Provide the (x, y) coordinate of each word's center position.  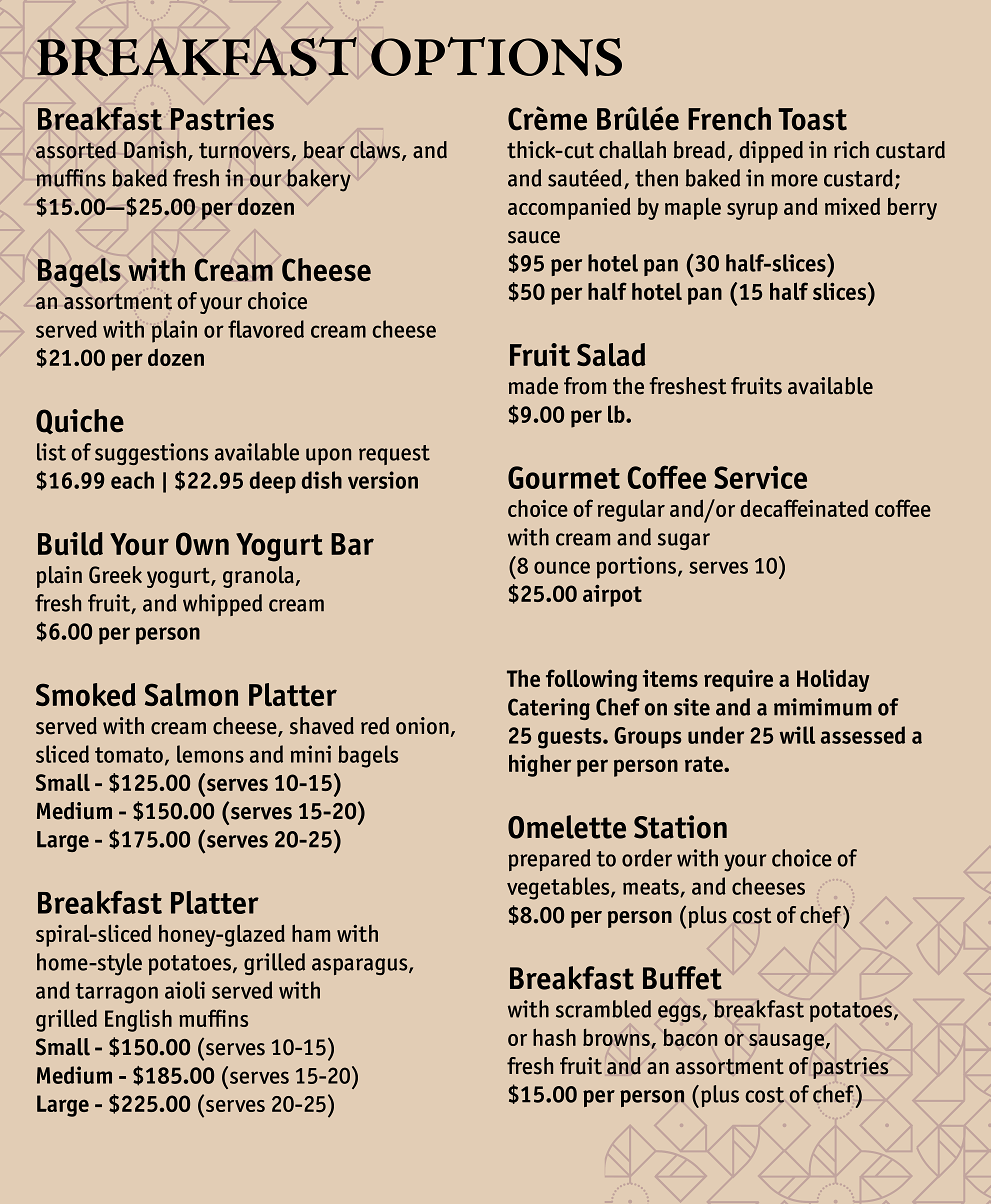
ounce (562, 567)
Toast (812, 119)
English (138, 1020)
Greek (115, 575)
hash (554, 1037)
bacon (690, 1037)
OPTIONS (496, 57)
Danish (156, 151)
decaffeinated (804, 508)
